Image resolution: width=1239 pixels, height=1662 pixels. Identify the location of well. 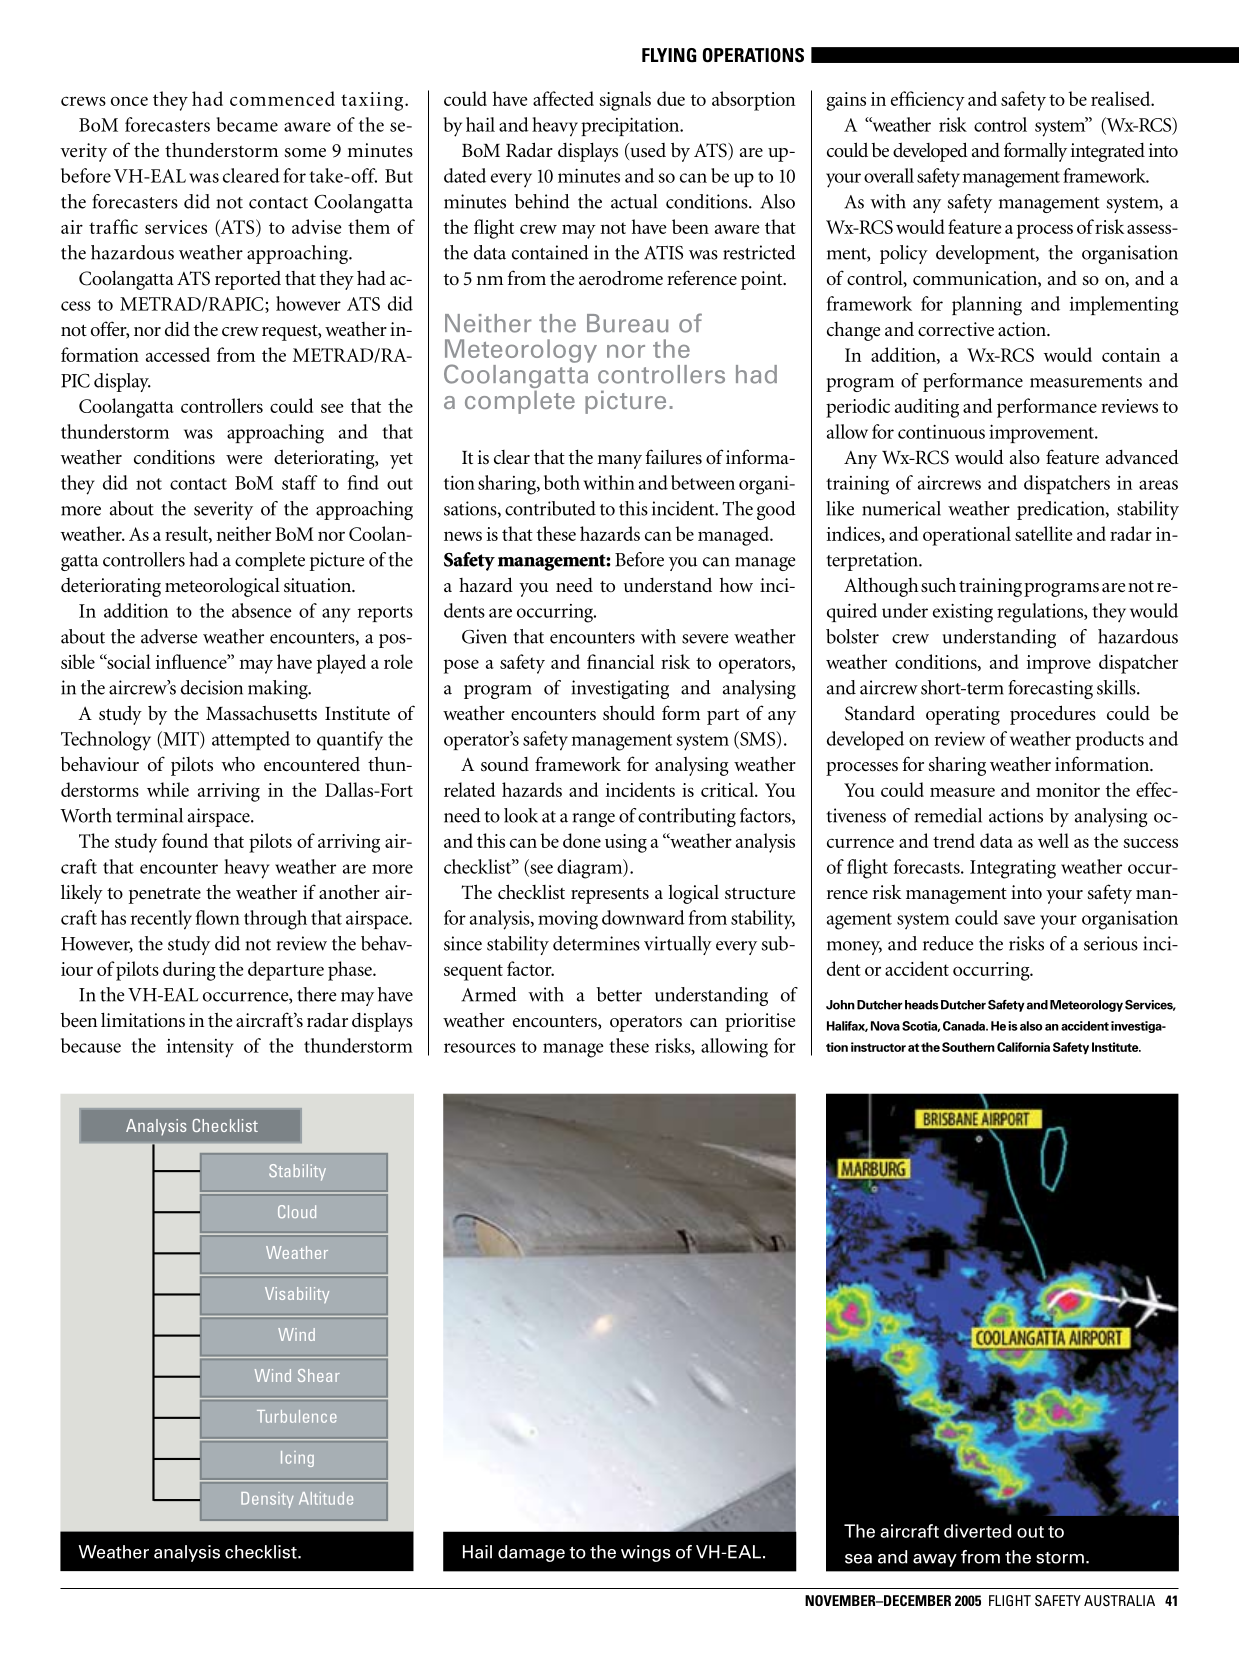
(1053, 840).
